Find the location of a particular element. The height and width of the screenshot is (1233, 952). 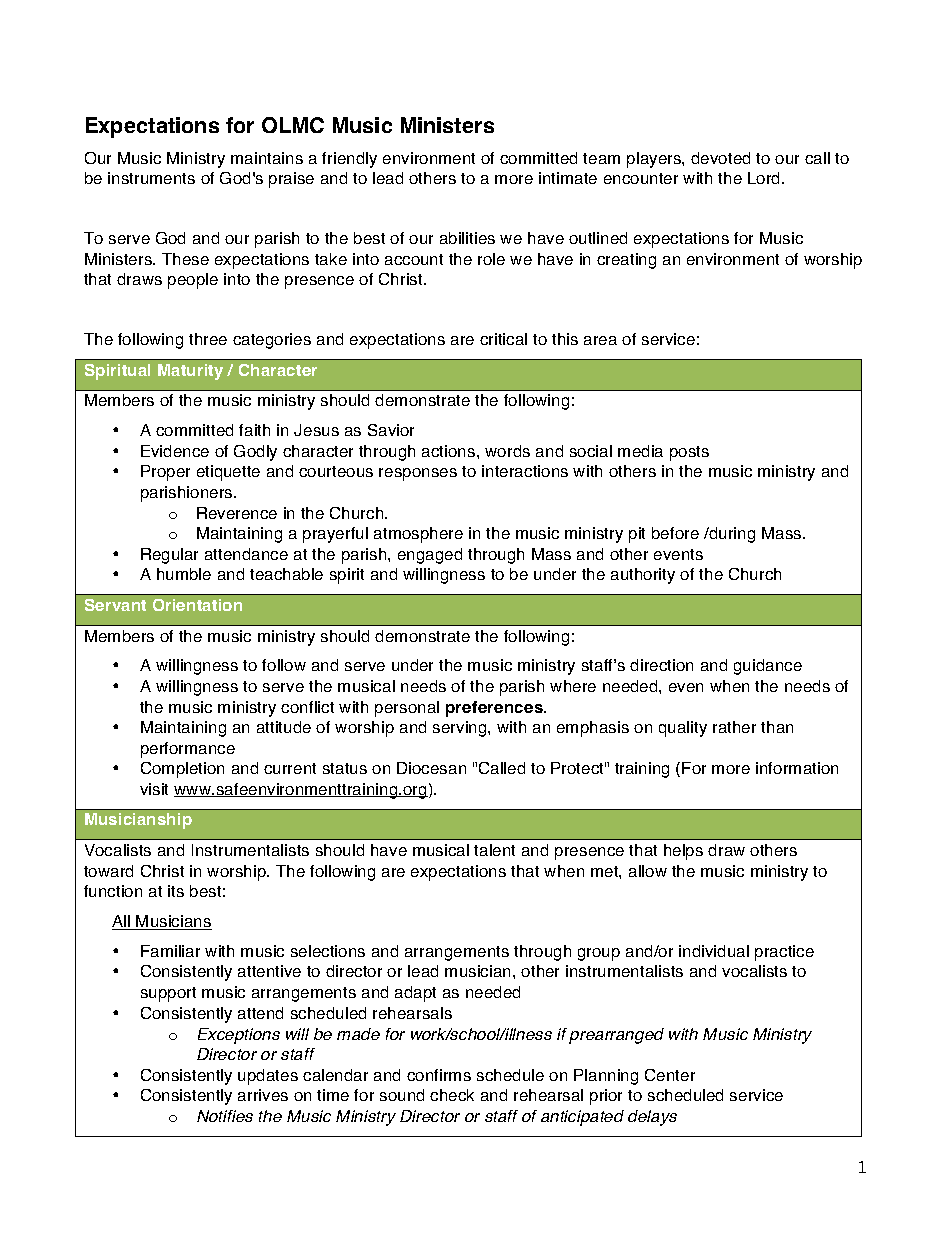

talent is located at coordinates (494, 850).
